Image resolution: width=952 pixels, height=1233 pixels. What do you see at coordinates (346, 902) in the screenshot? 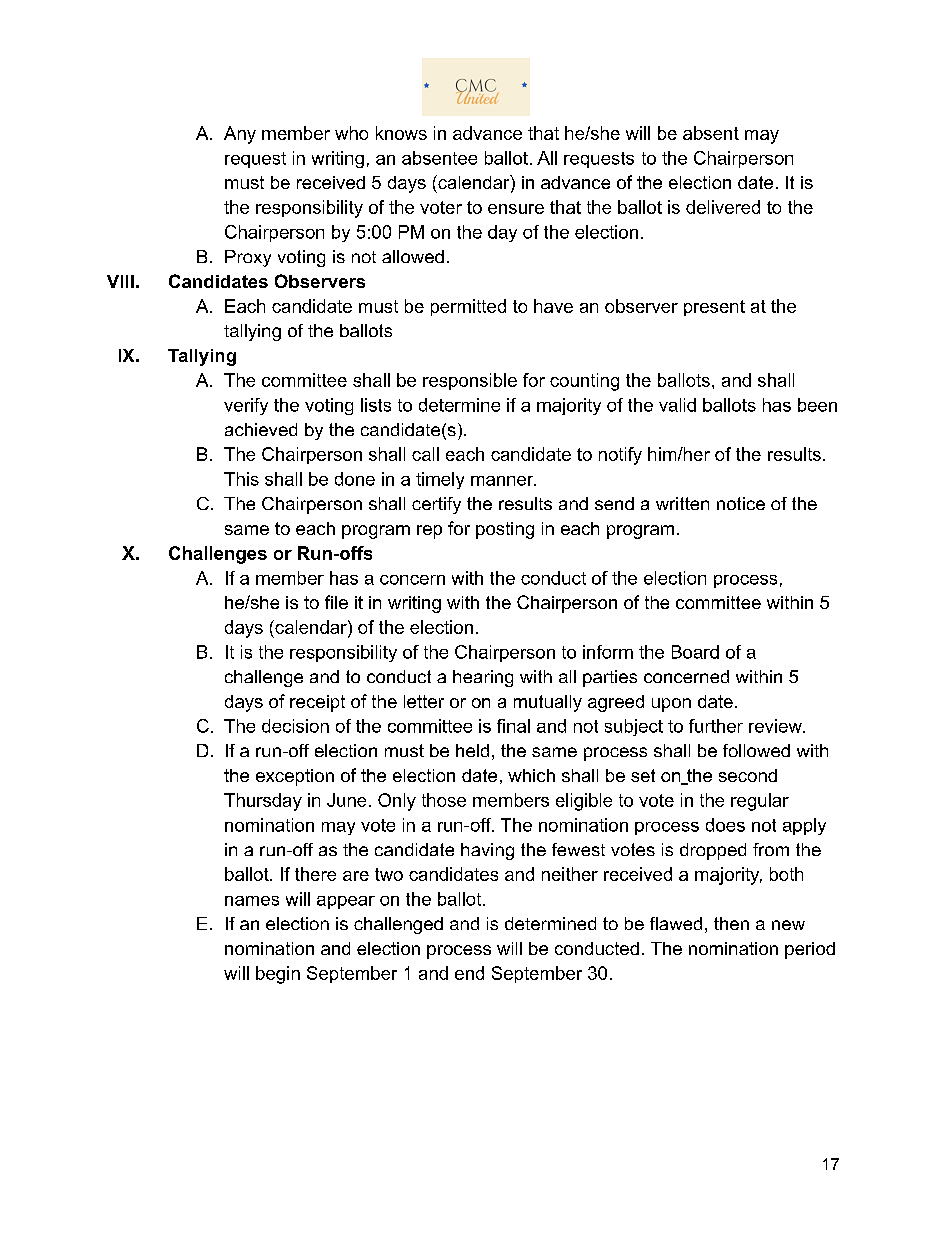
I see `appear` at bounding box center [346, 902].
